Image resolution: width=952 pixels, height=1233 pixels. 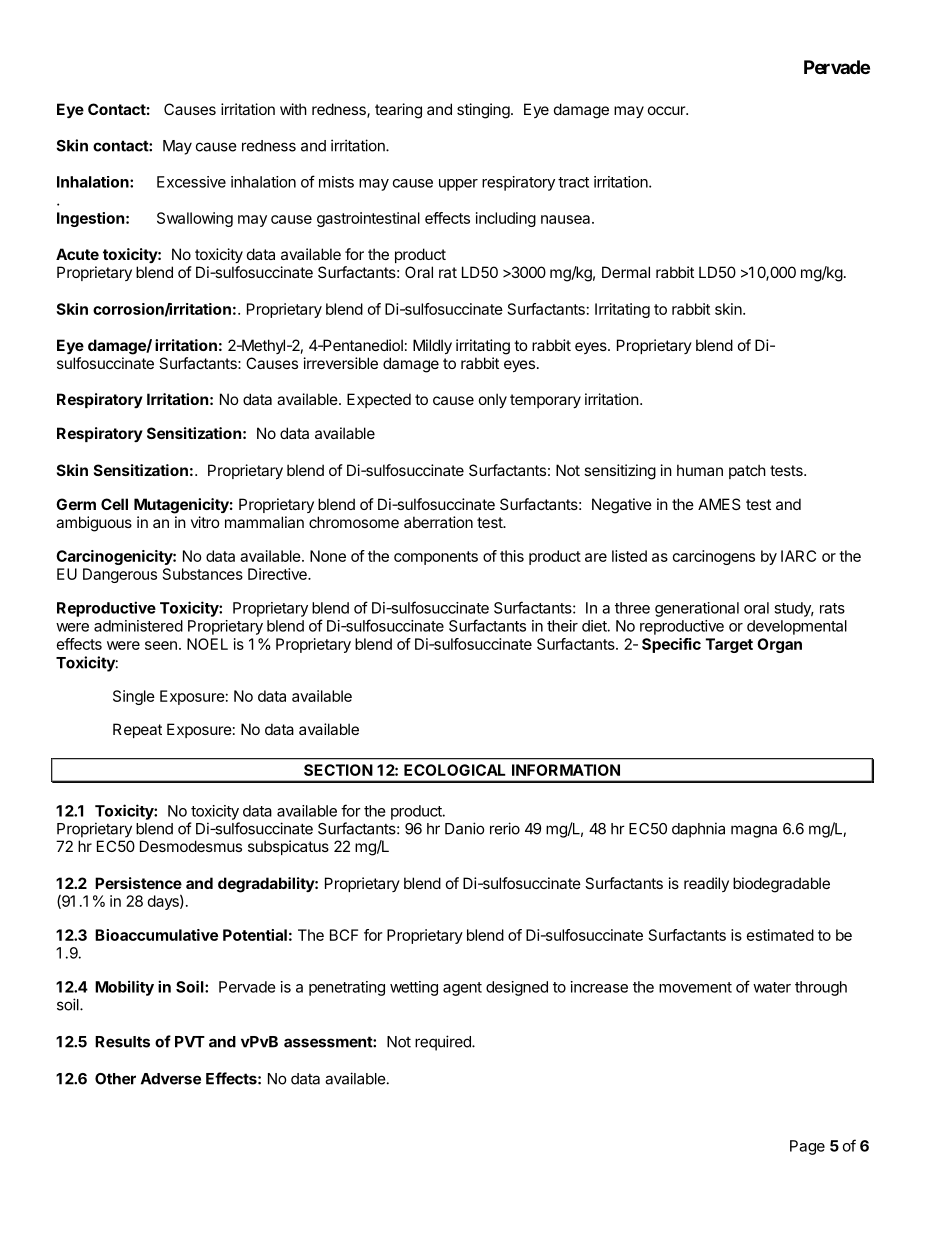 I want to click on Excessive, so click(x=191, y=182).
